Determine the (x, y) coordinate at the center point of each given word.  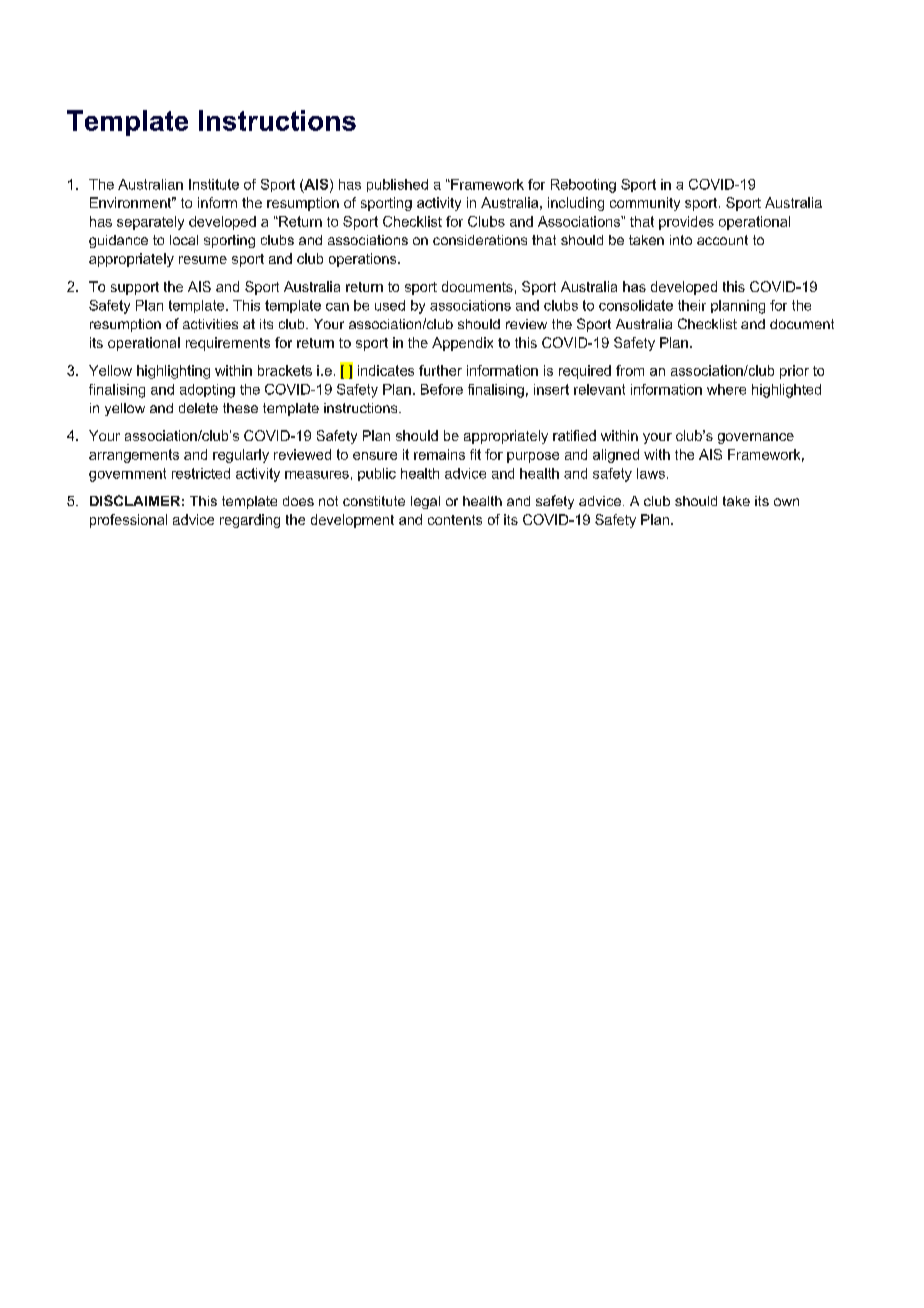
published (397, 185)
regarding (250, 521)
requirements (228, 344)
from (630, 370)
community (645, 204)
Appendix (462, 344)
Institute (214, 184)
